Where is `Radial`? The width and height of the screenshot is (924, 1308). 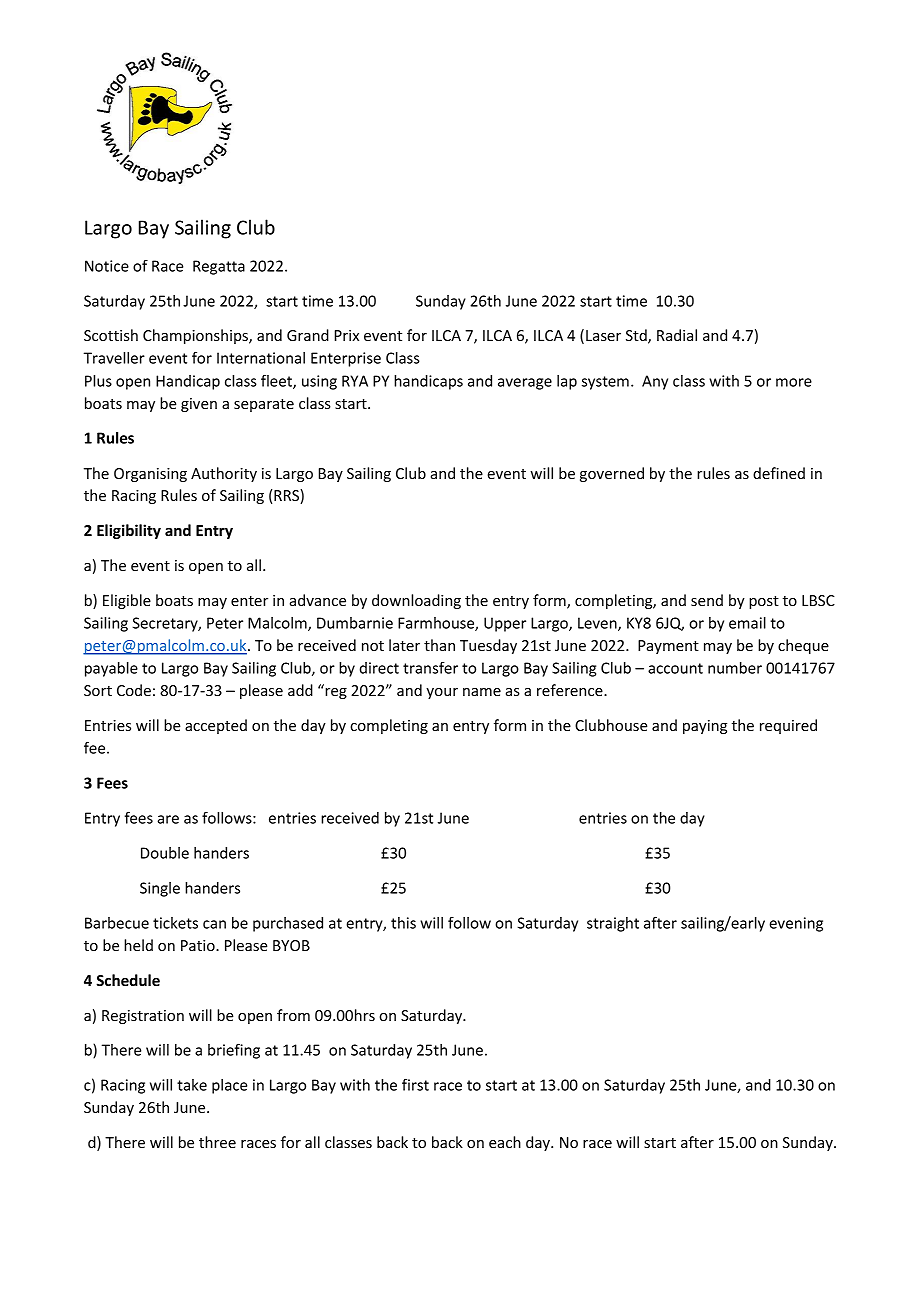
Radial is located at coordinates (677, 335).
